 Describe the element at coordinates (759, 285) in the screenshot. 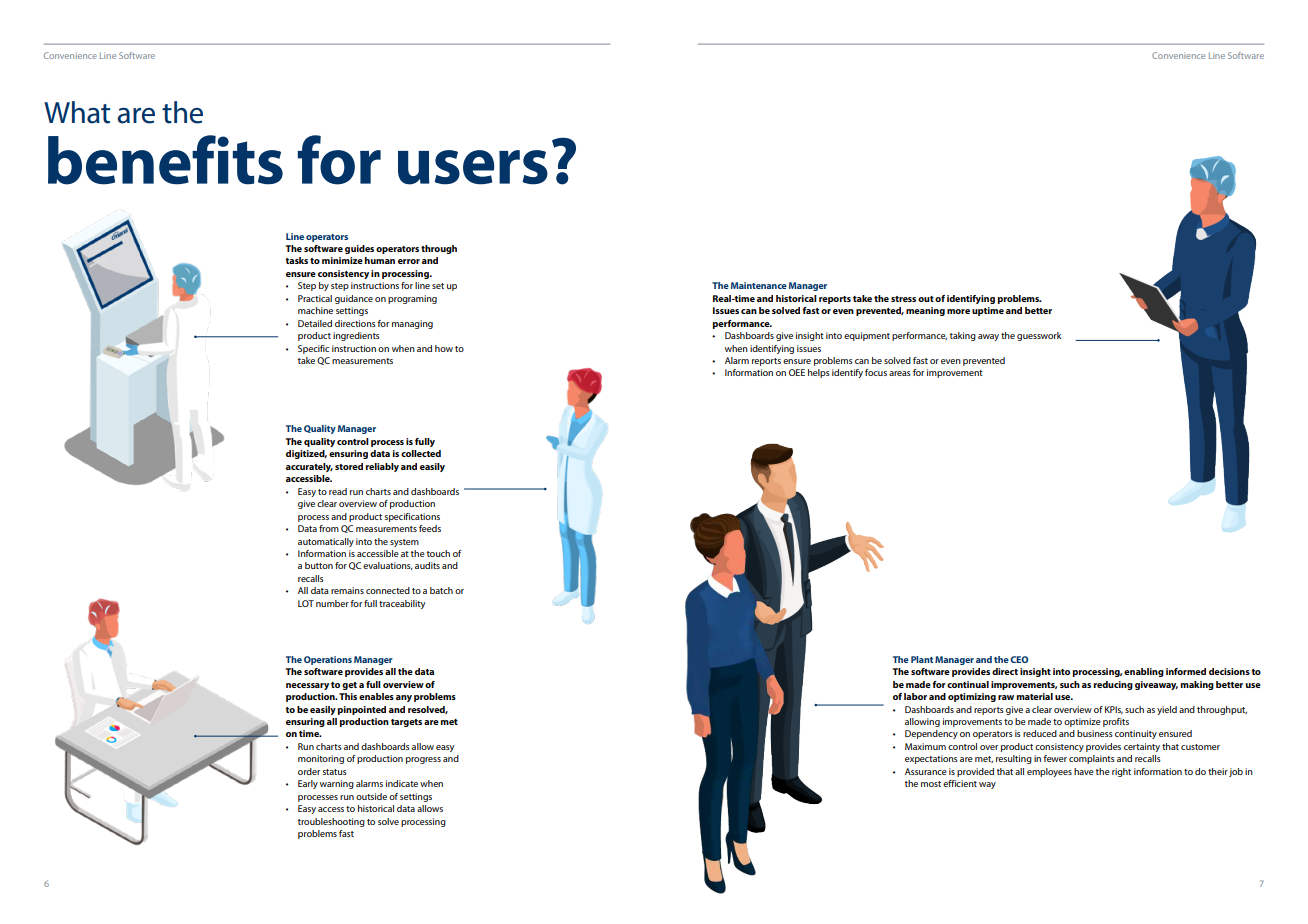

I see `Maintenance` at that location.
